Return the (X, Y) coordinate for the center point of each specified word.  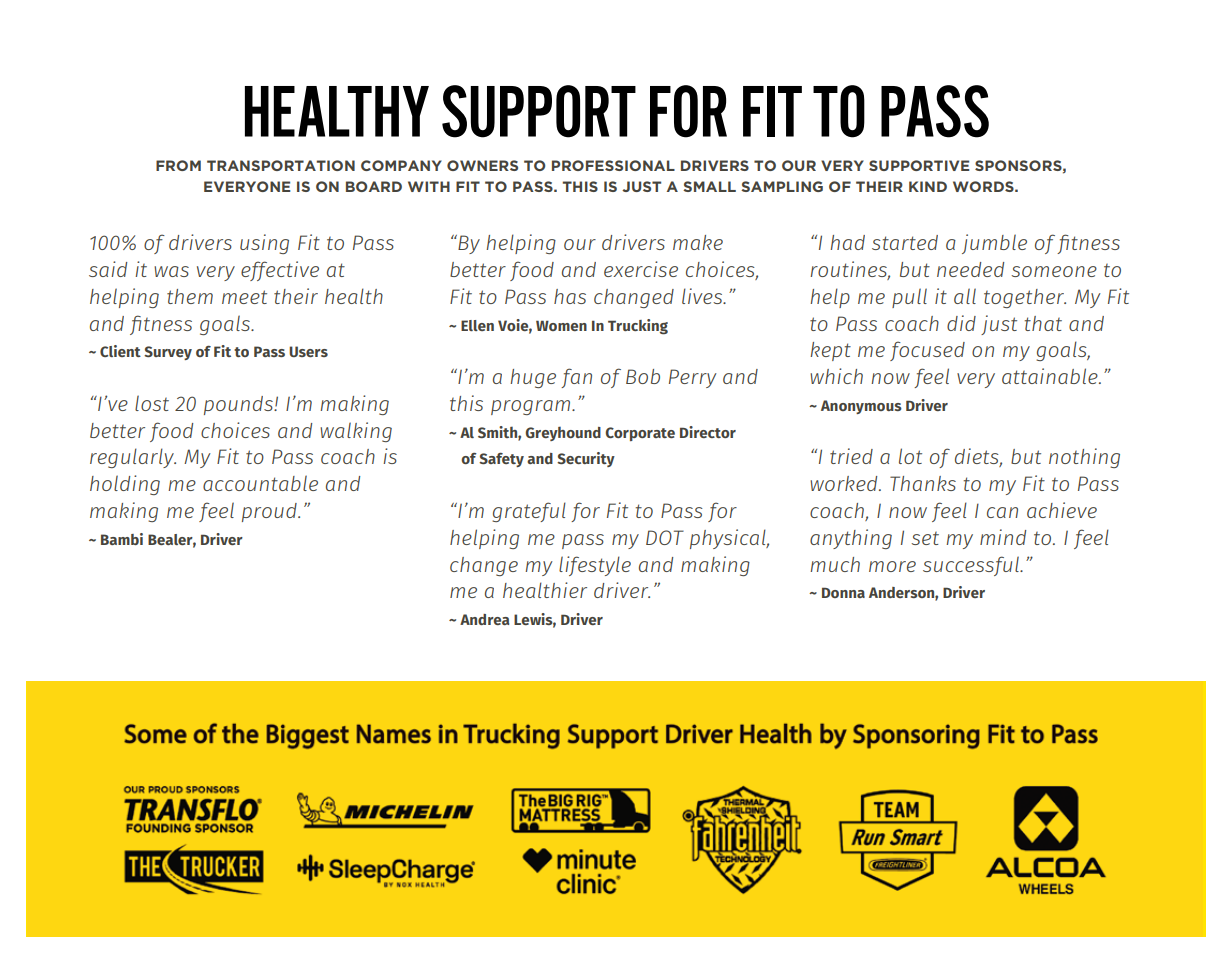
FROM (178, 165)
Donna (843, 592)
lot (910, 456)
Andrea (484, 619)
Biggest (308, 736)
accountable (260, 483)
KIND (928, 186)
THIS (580, 186)
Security (586, 459)
